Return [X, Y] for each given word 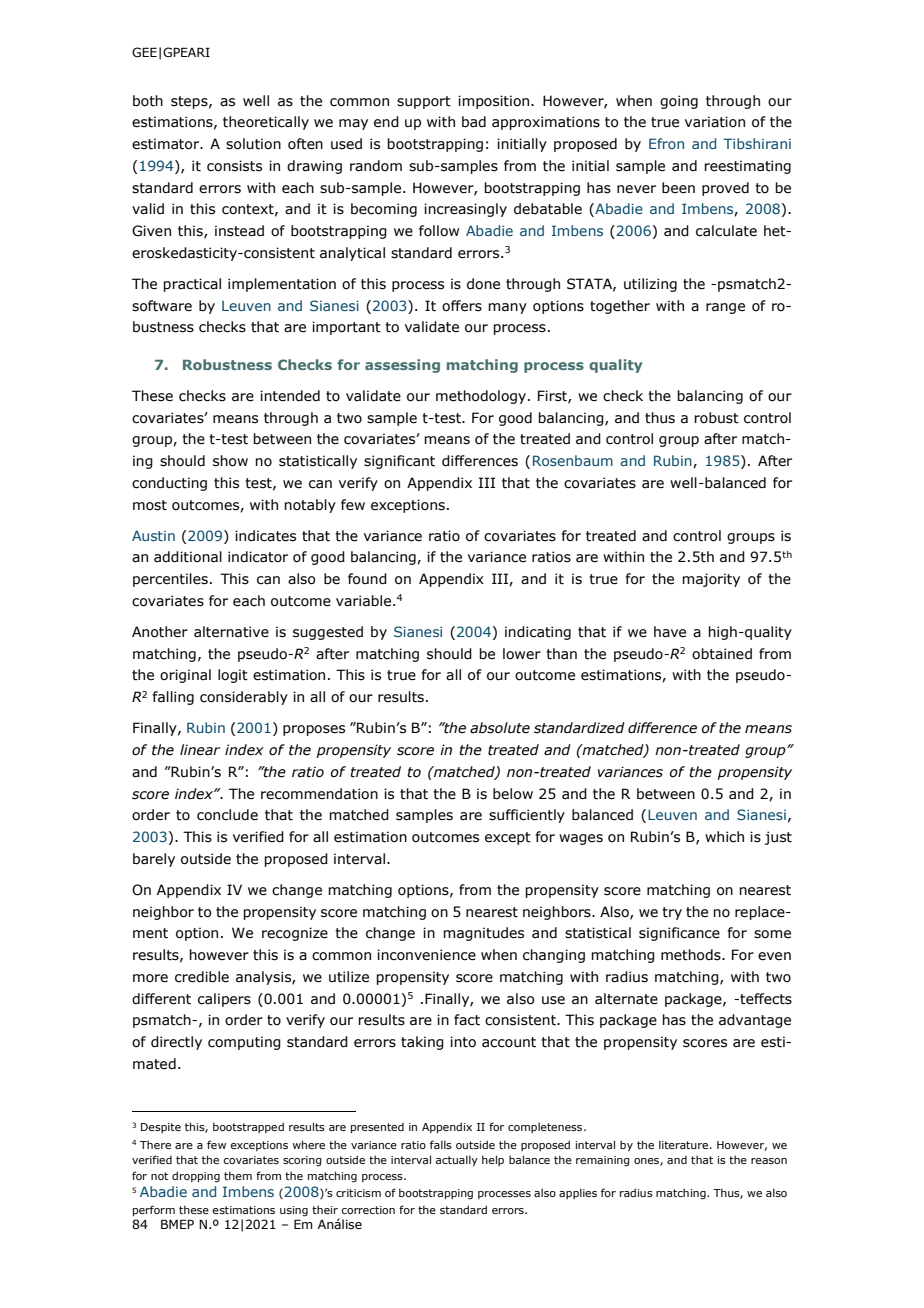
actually [456, 1160]
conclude [227, 815]
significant [399, 462]
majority [711, 580]
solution [253, 144]
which [724, 837]
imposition [495, 102]
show [230, 461]
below [513, 794]
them [238, 1175]
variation [715, 122]
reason [769, 1161]
